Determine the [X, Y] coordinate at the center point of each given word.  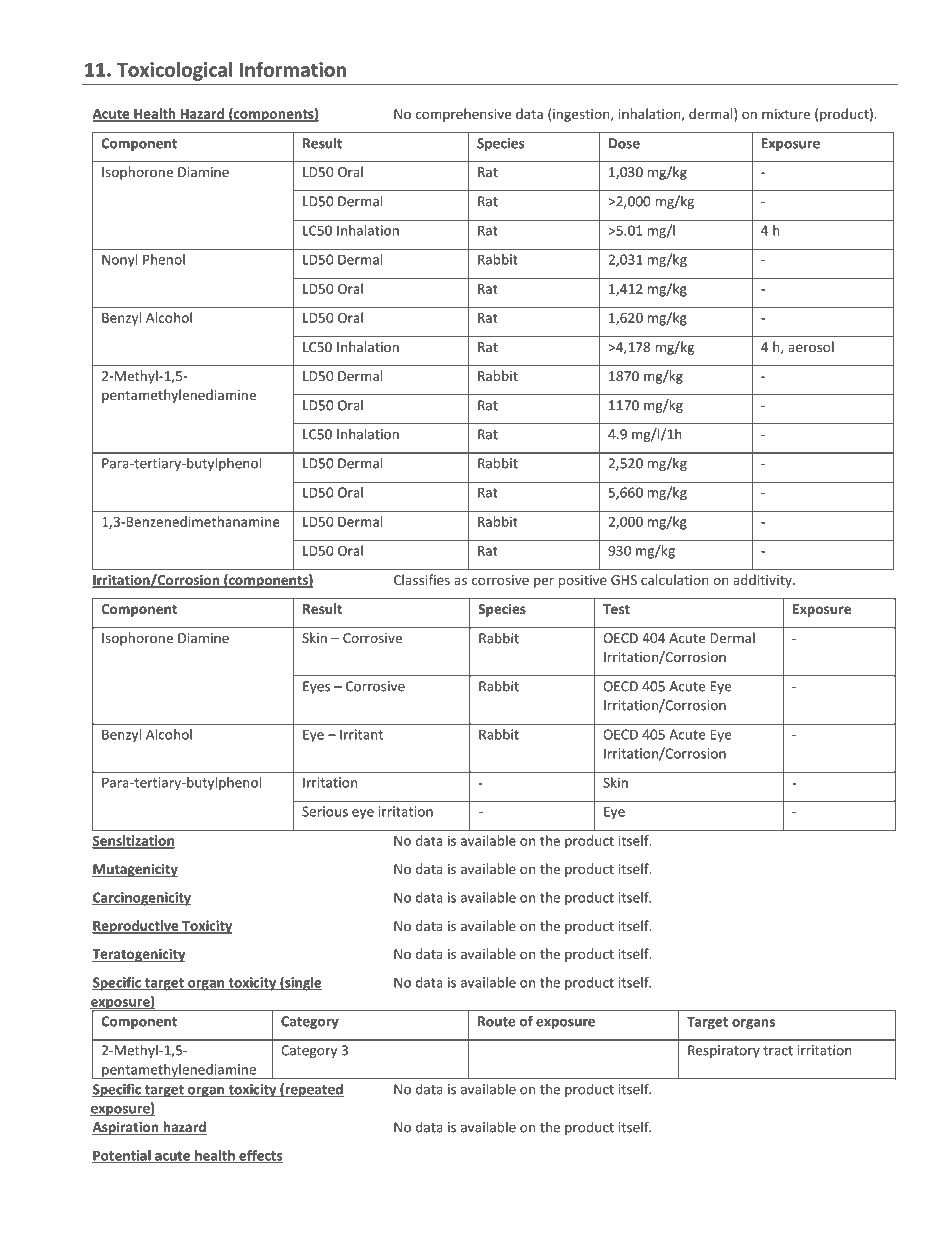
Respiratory [724, 1051]
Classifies [422, 579]
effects [260, 1156]
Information [293, 69]
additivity [763, 581]
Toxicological [175, 71]
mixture [786, 114]
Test [616, 609]
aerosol [811, 346]
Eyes [316, 687]
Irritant [361, 734]
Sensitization [133, 841]
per [544, 582]
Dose [624, 143]
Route [496, 1021]
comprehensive [463, 115]
